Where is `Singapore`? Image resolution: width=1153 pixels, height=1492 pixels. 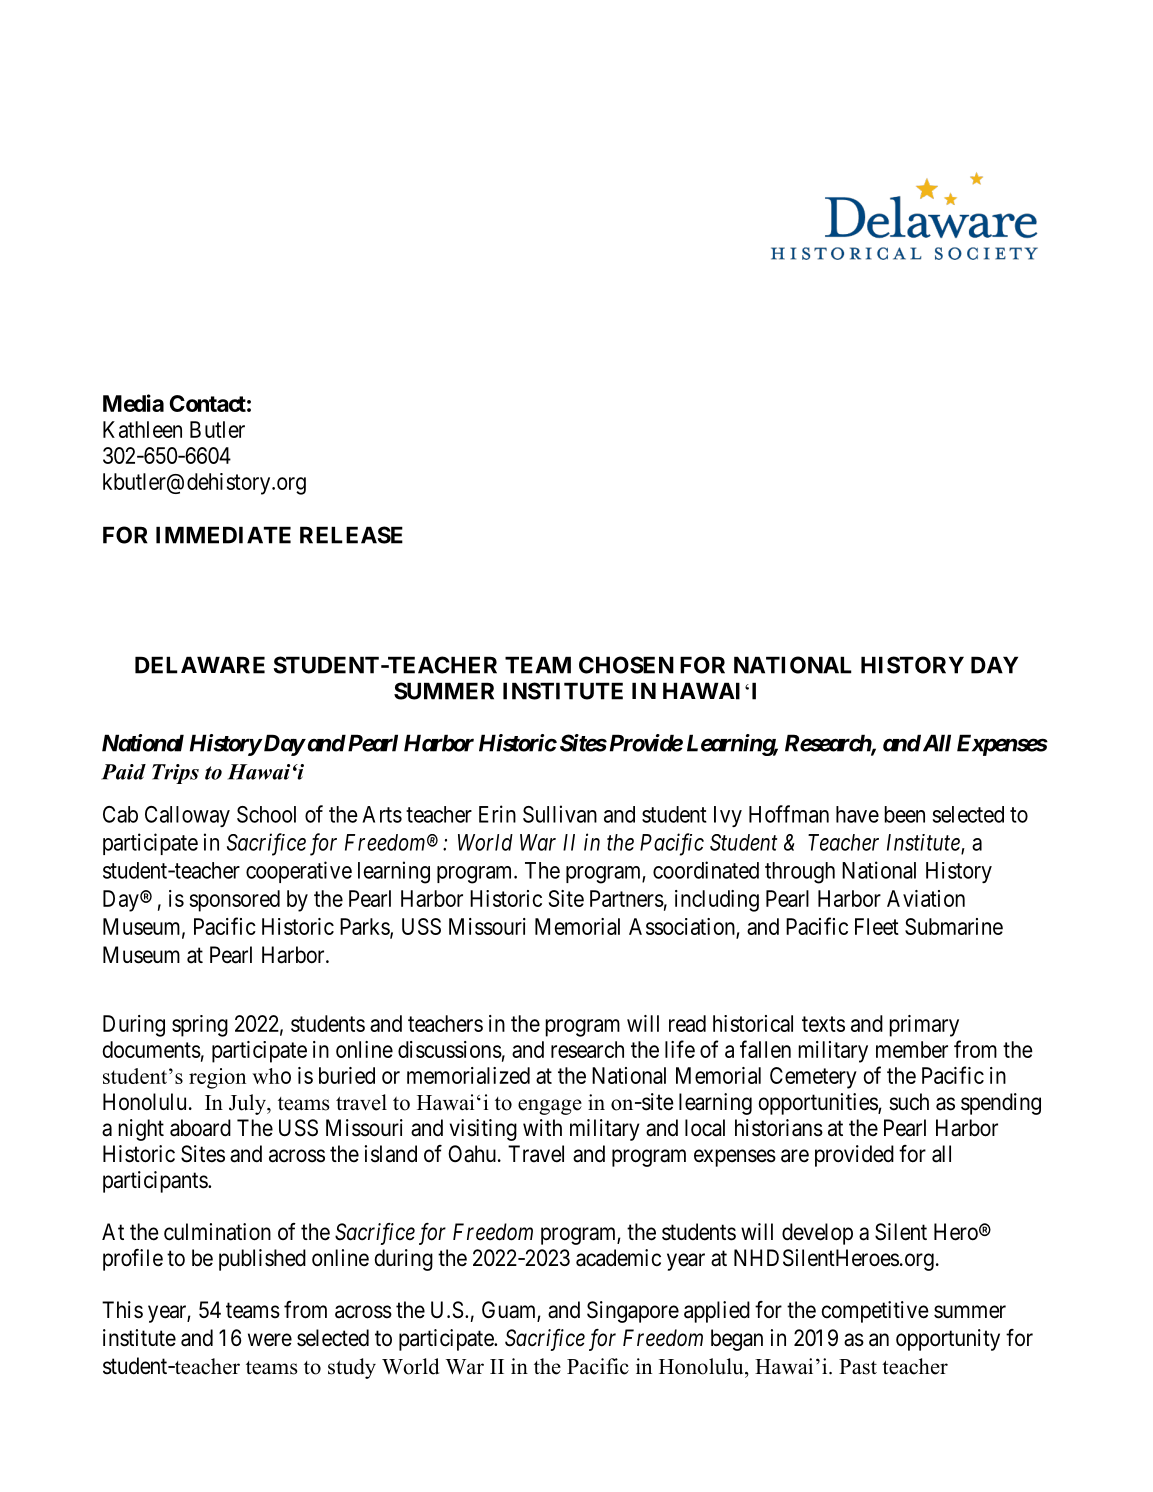 Singapore is located at coordinates (633, 1312).
